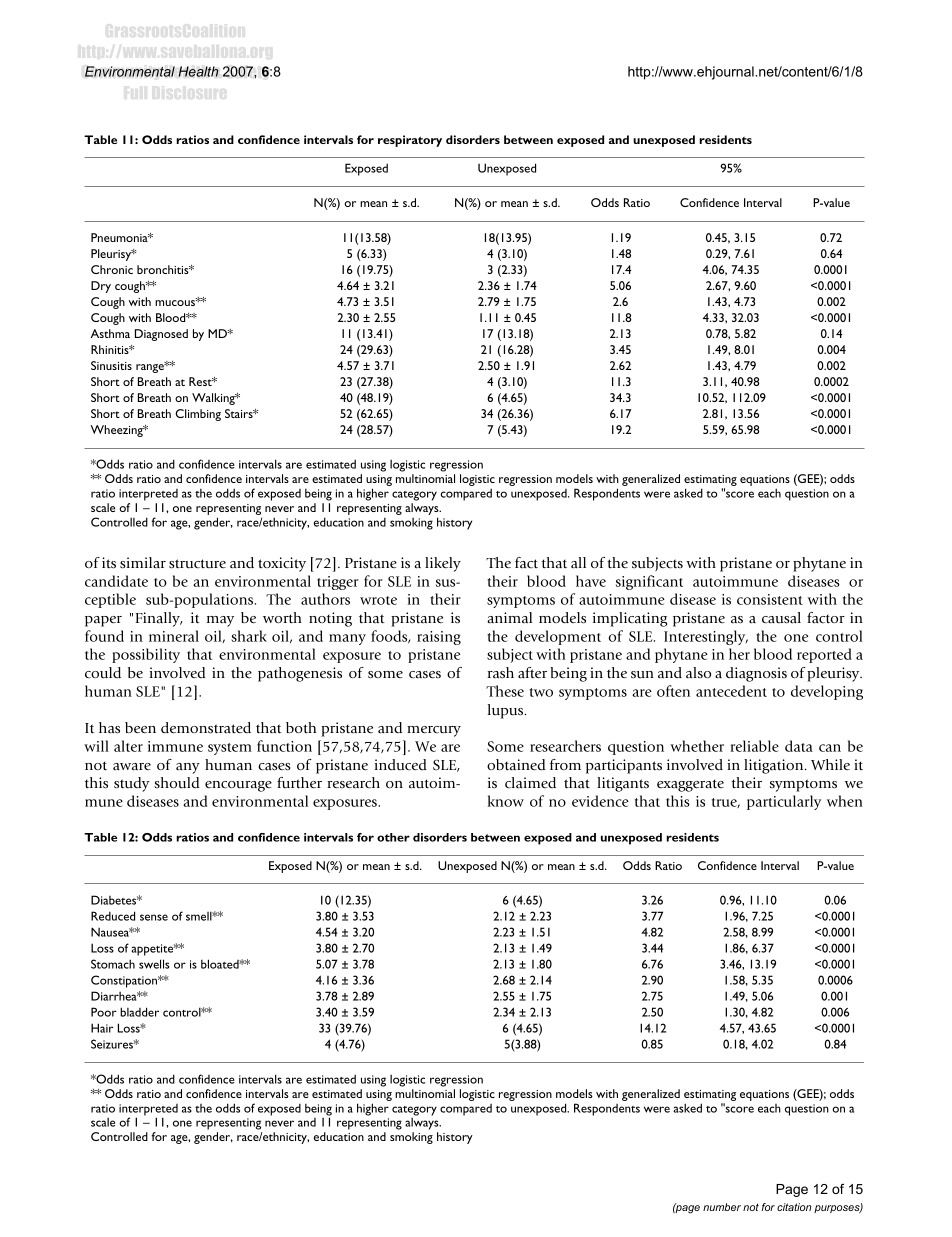 Image resolution: width=952 pixels, height=1237 pixels. I want to click on number, so click(722, 1207).
